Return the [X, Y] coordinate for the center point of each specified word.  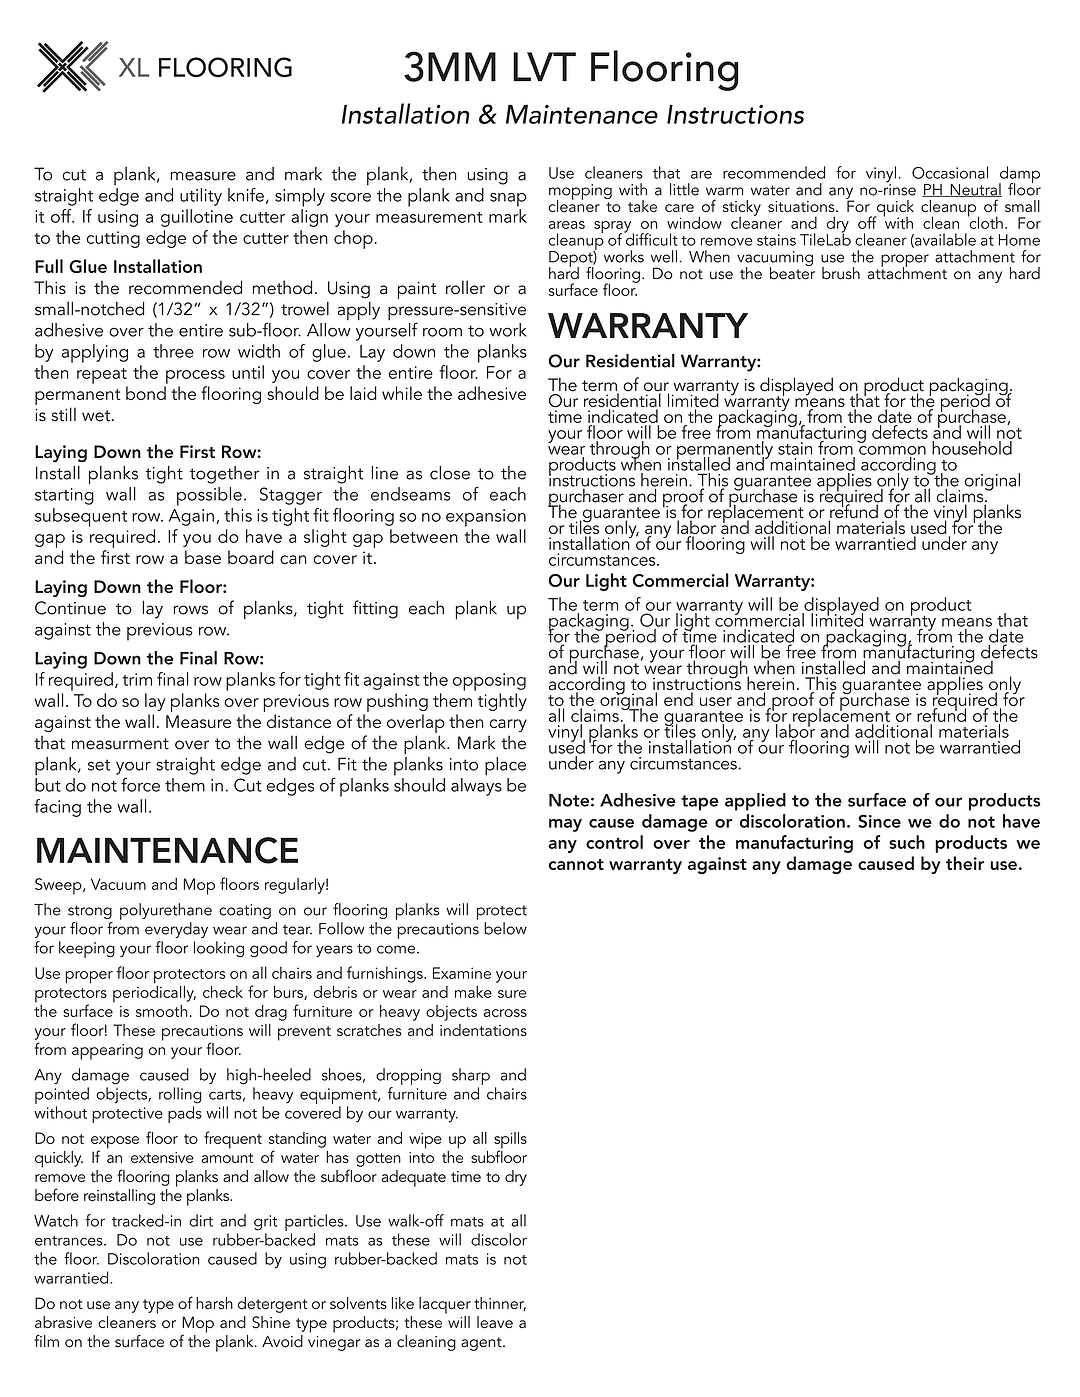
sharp [471, 1076]
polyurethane [166, 911]
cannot [576, 864]
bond [146, 393]
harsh [214, 1303]
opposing [489, 682]
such [907, 842]
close [450, 473]
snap [508, 200]
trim [137, 679]
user [716, 701]
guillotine [197, 218]
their [965, 863]
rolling [180, 1095]
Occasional [950, 172]
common [892, 450]
